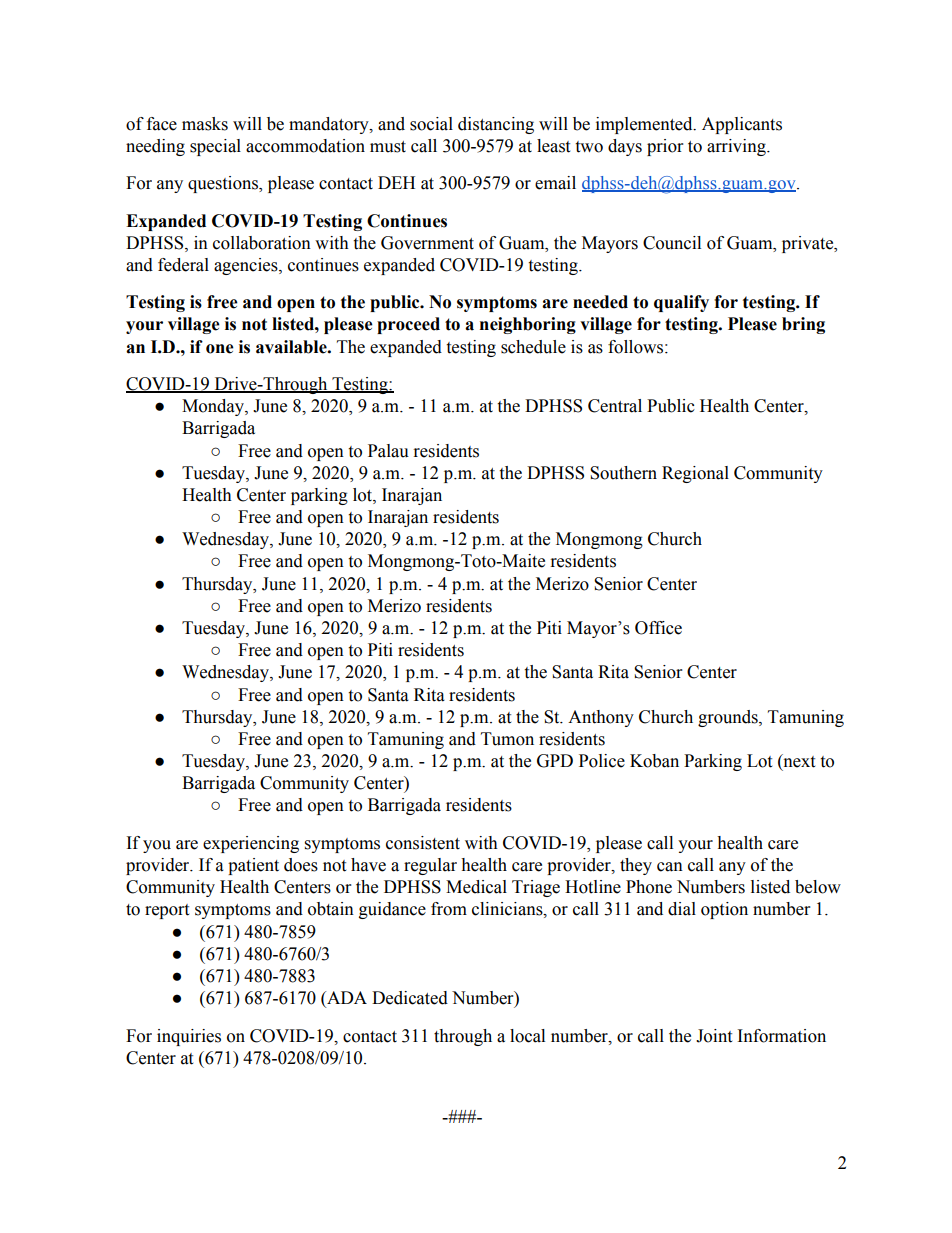  I want to click on grounds, so click(729, 718).
